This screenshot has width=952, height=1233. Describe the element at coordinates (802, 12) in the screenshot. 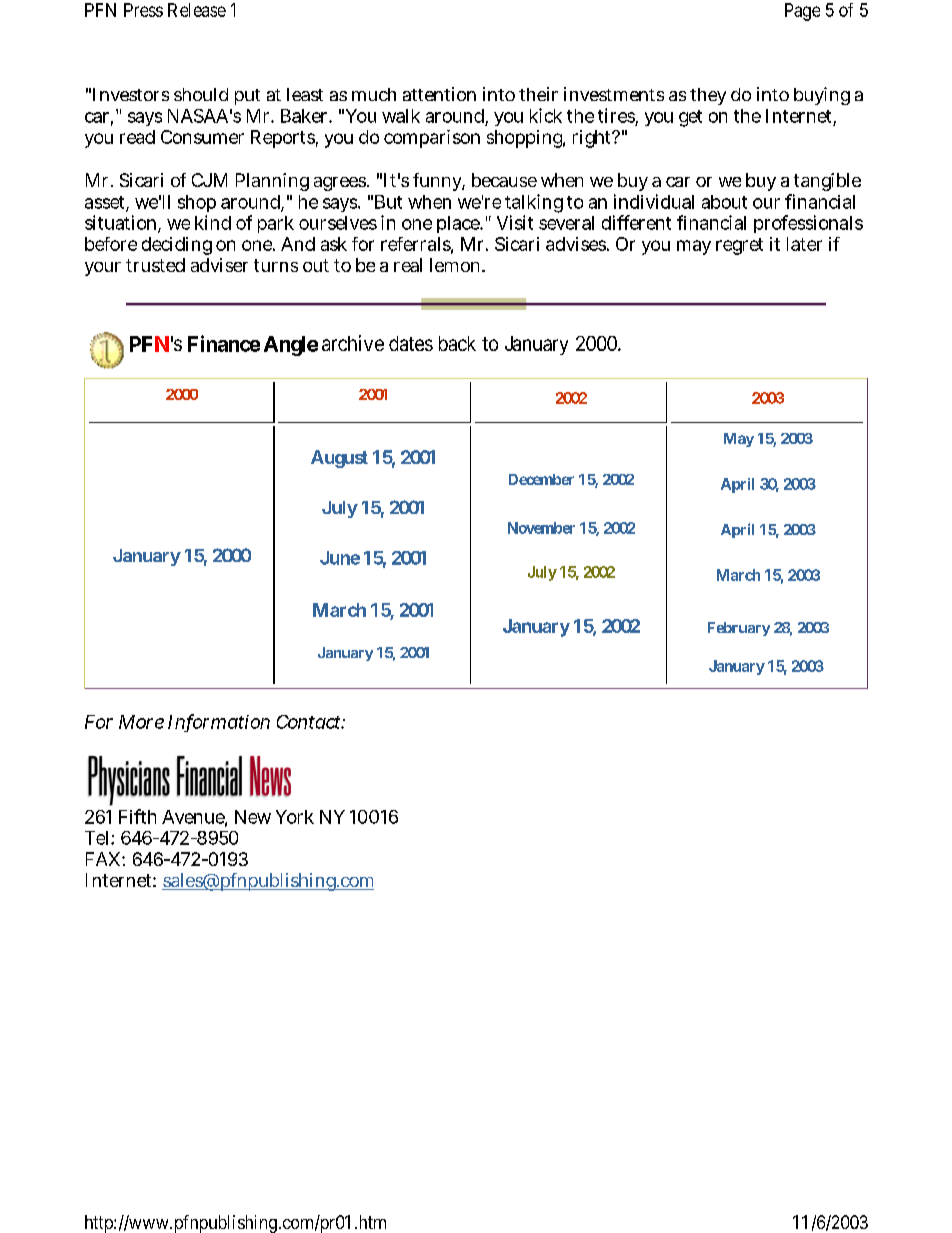

I see `Page` at that location.
